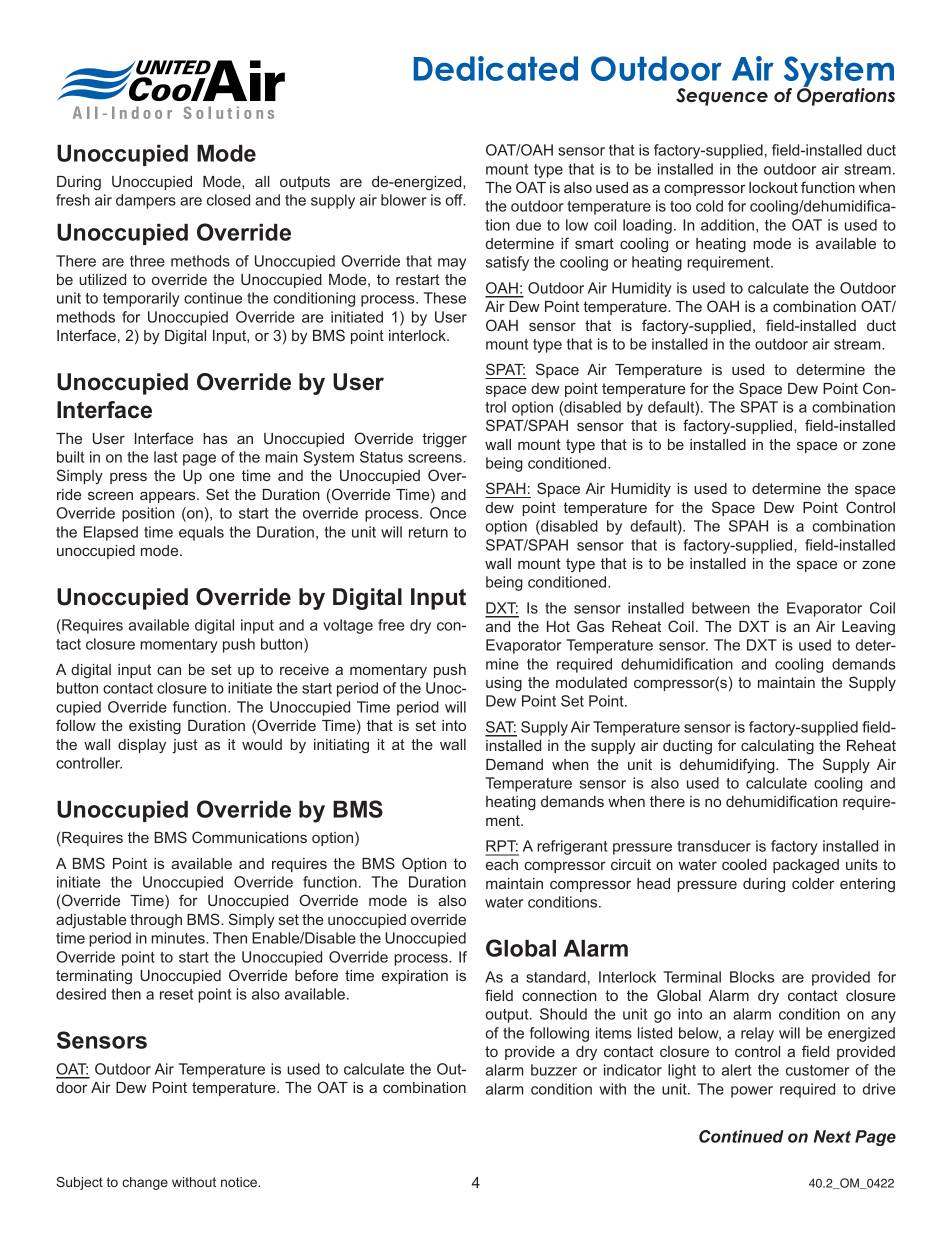  What do you see at coordinates (722, 97) in the document?
I see `Sequence` at bounding box center [722, 97].
